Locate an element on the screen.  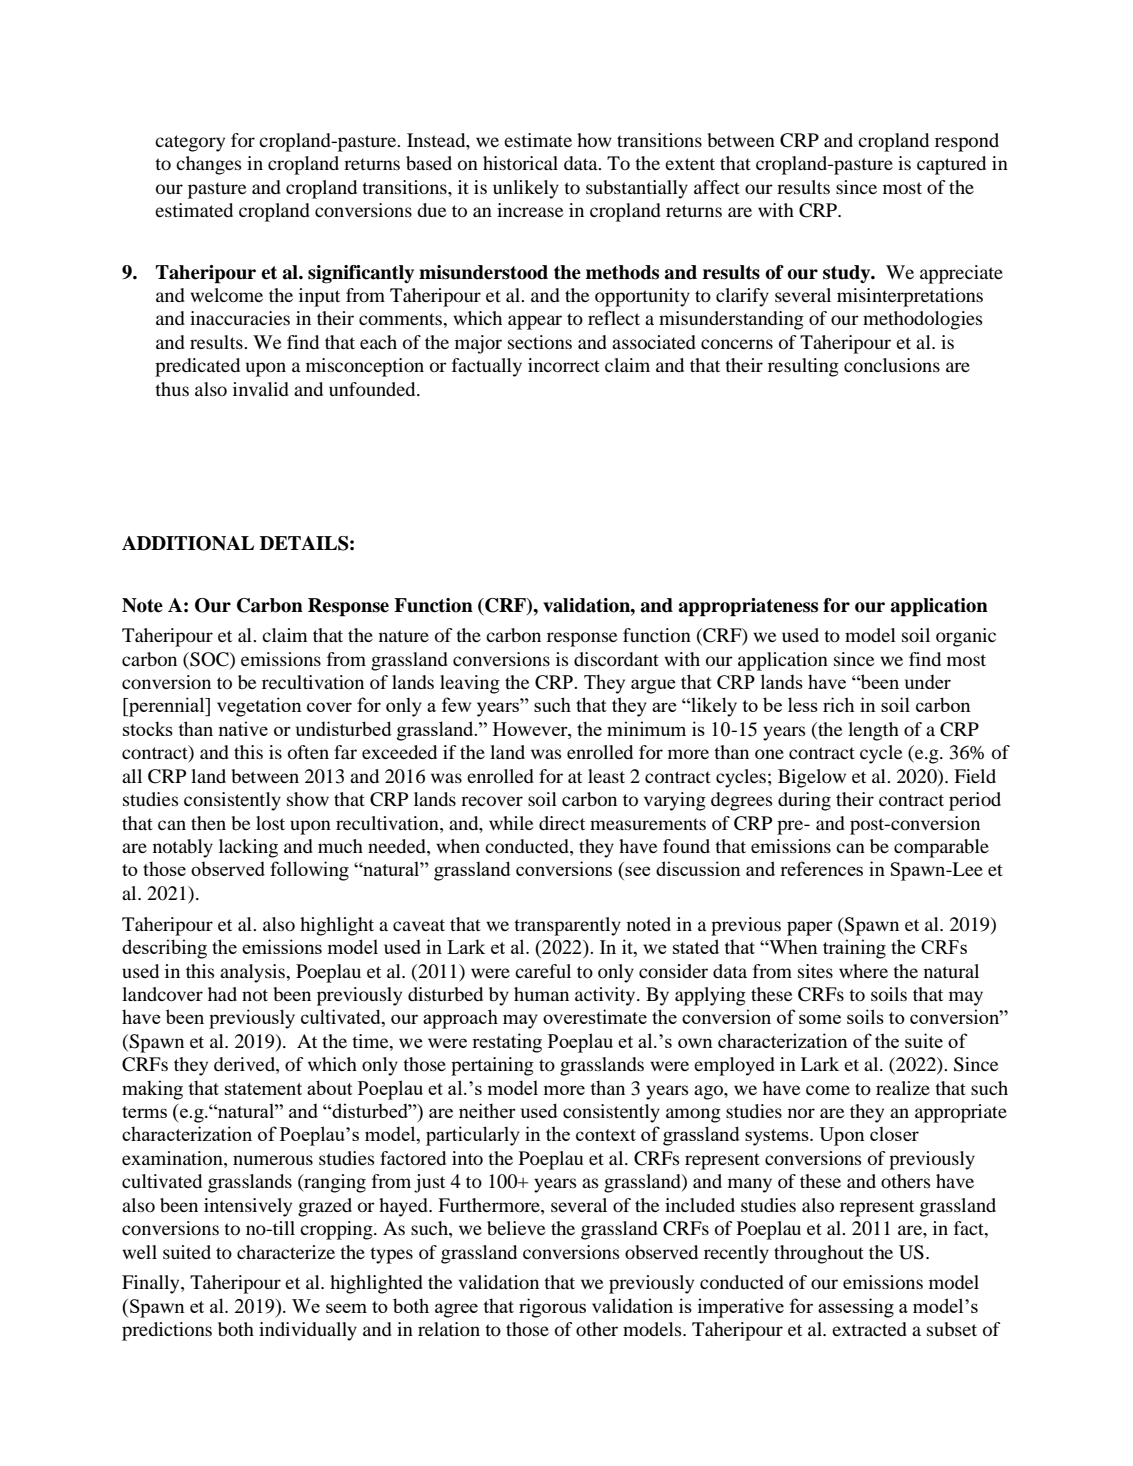
characterize is located at coordinates (286, 1252).
